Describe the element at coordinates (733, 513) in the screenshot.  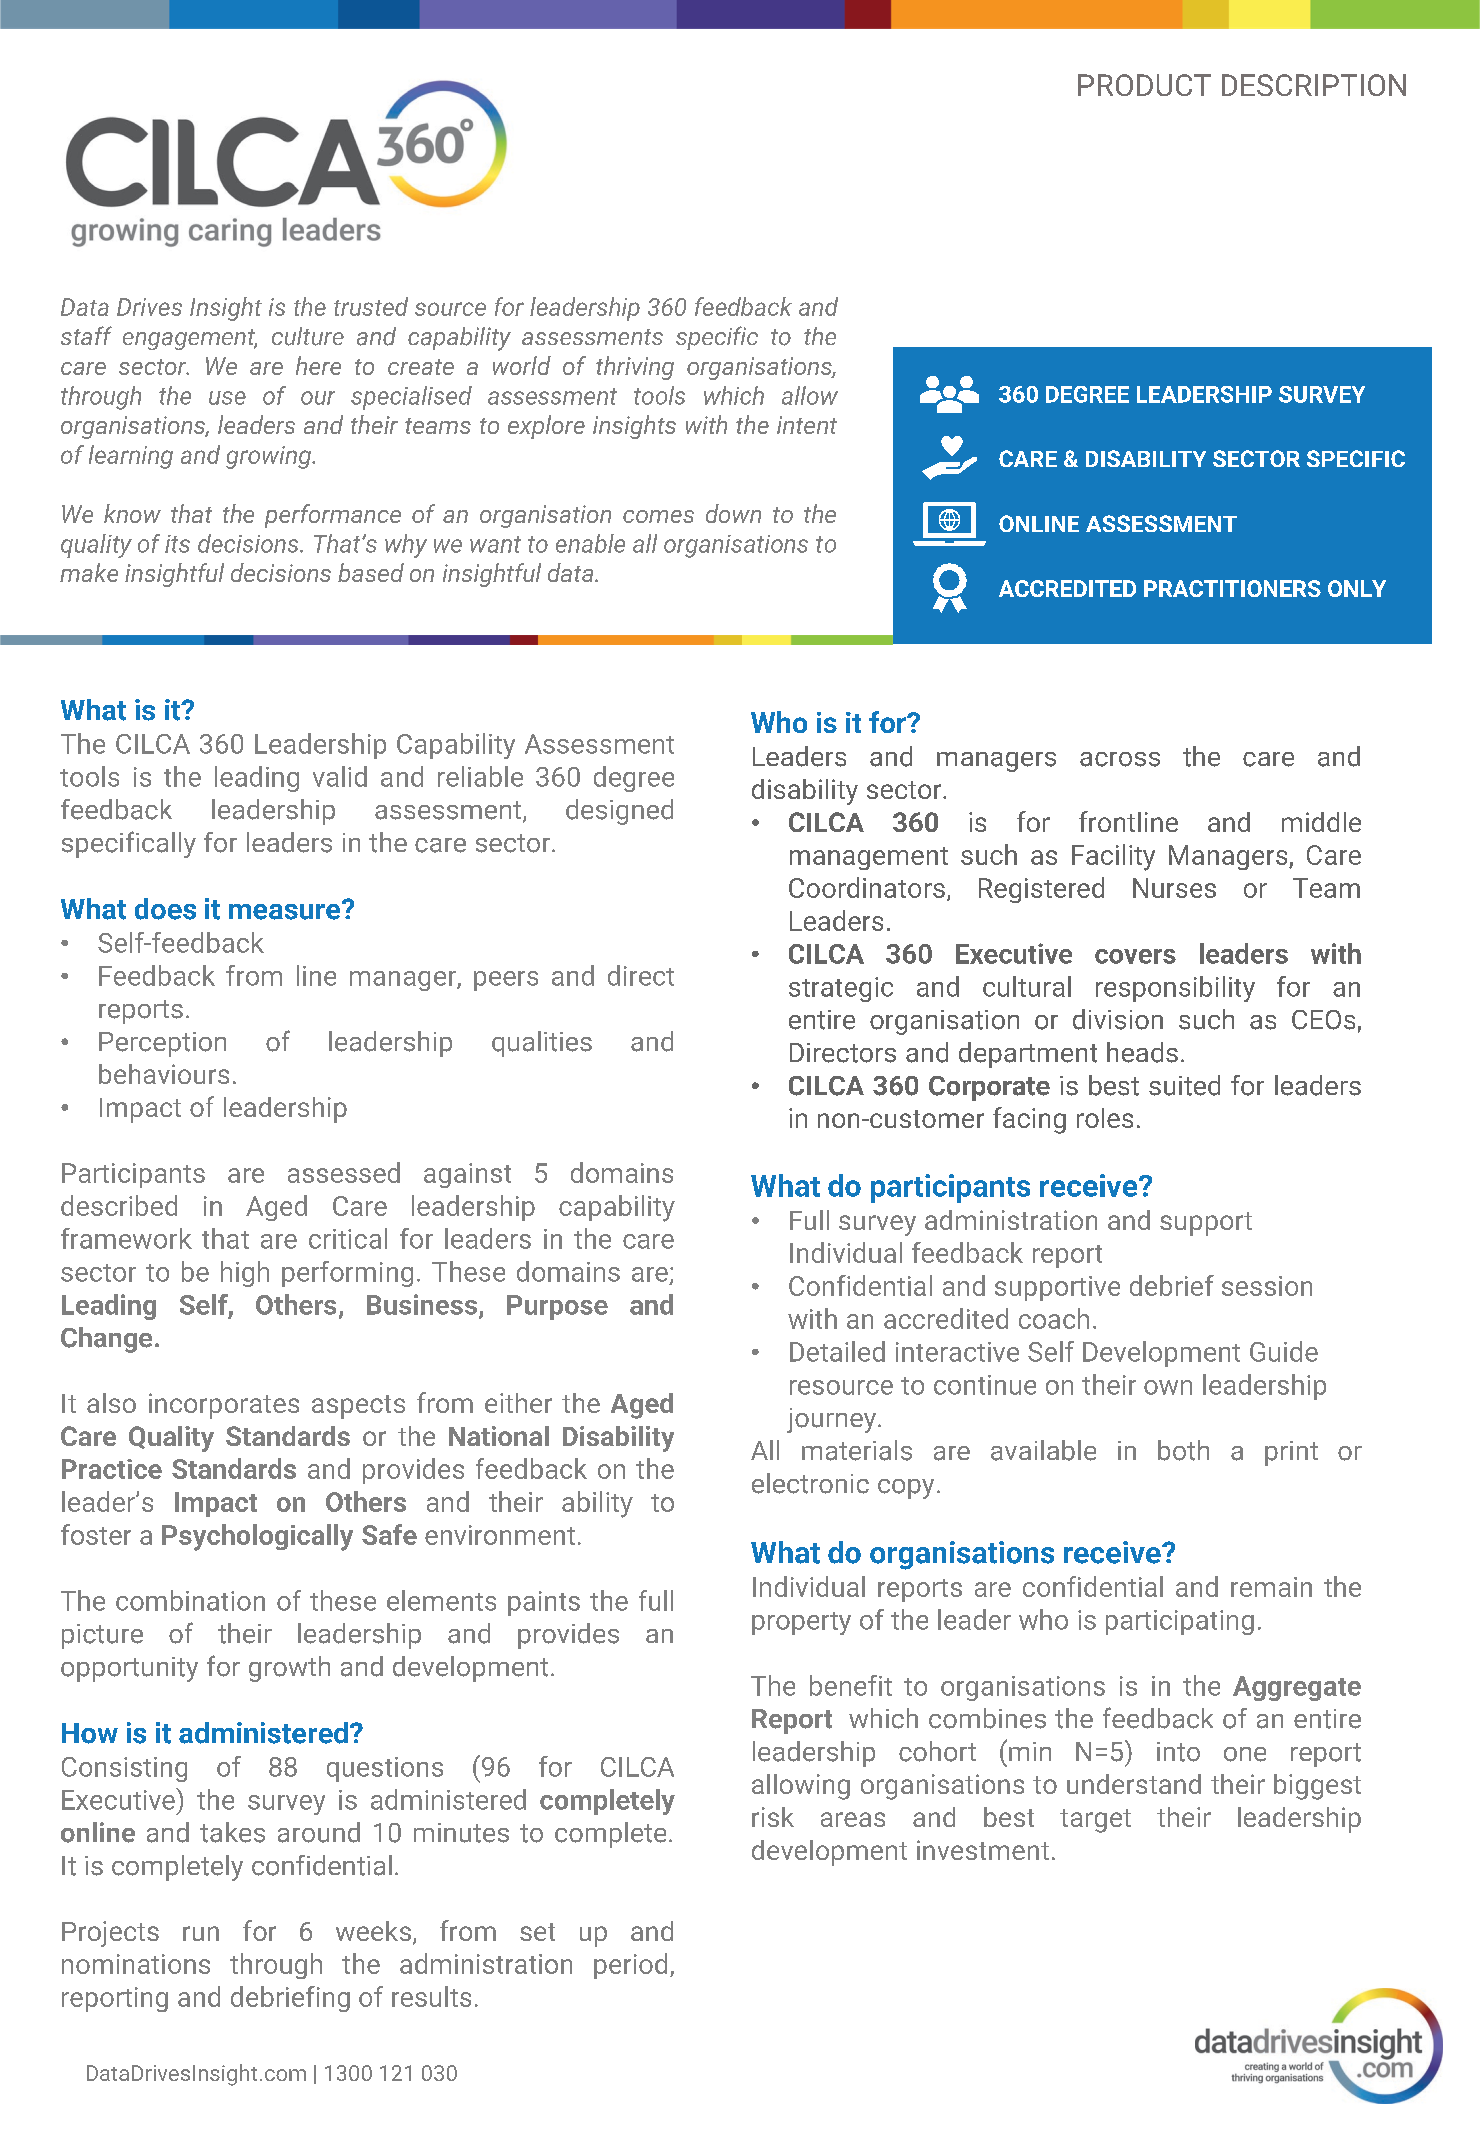
I see `down` at that location.
